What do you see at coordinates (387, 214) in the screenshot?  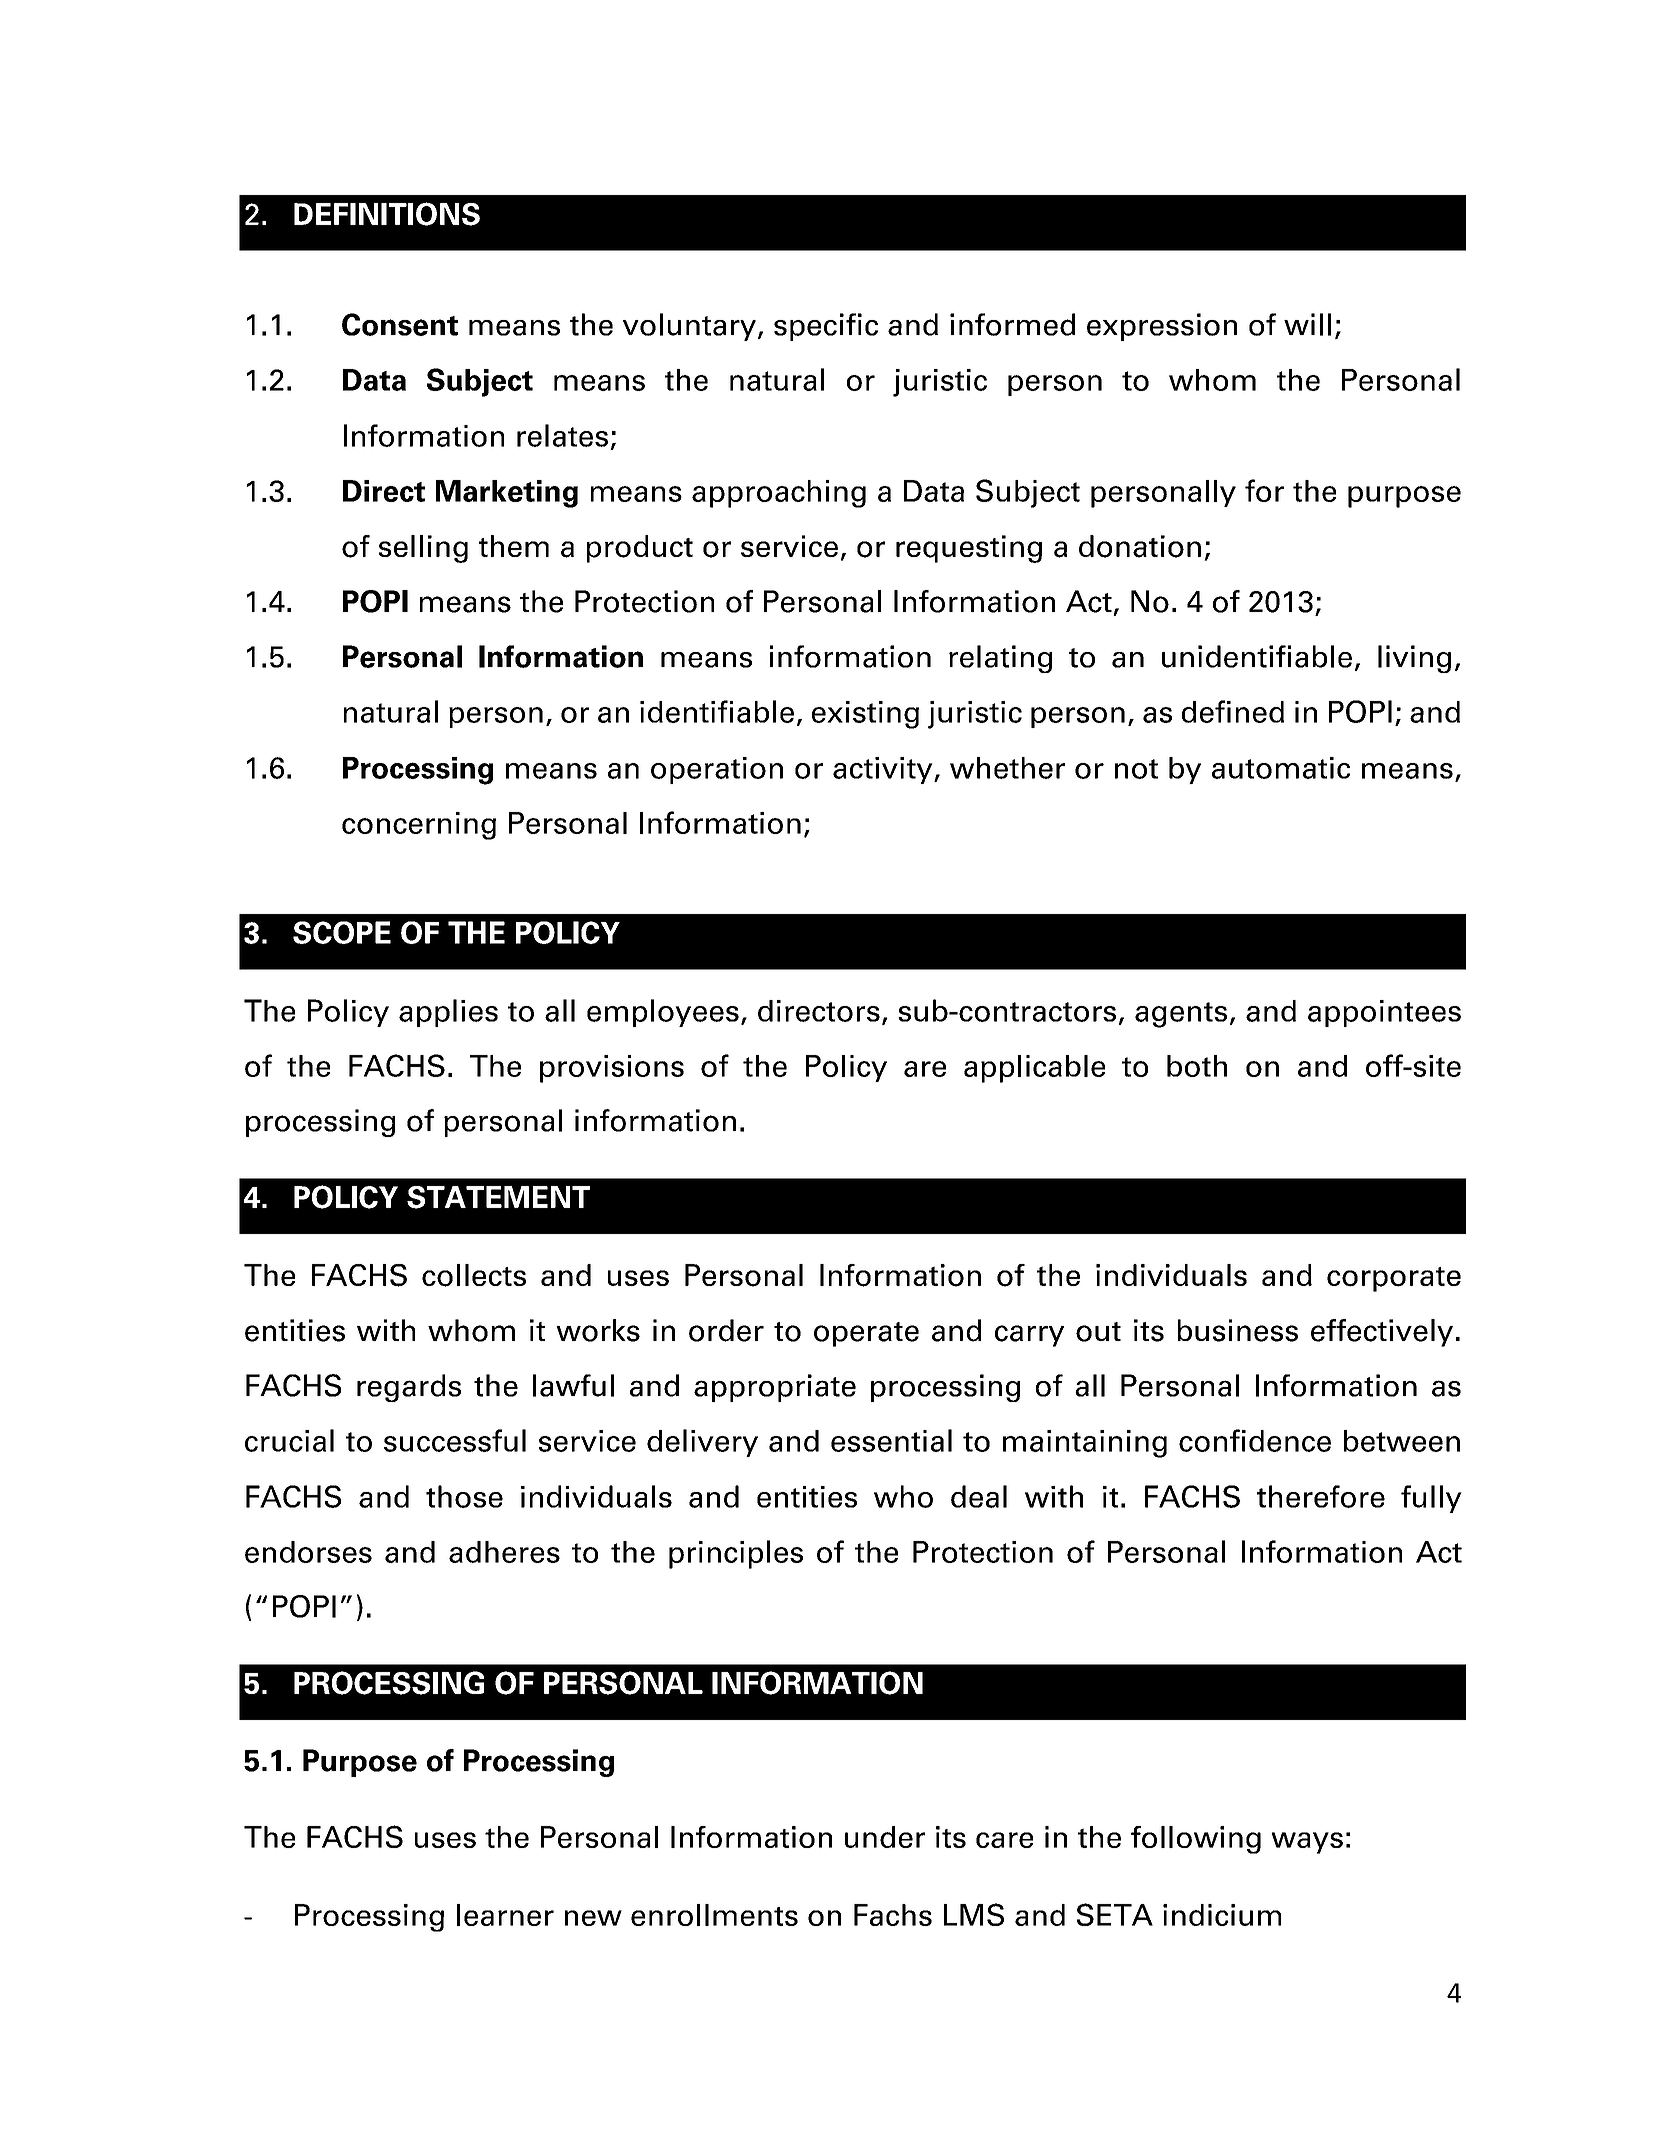 I see `DEFINITIONS` at bounding box center [387, 214].
